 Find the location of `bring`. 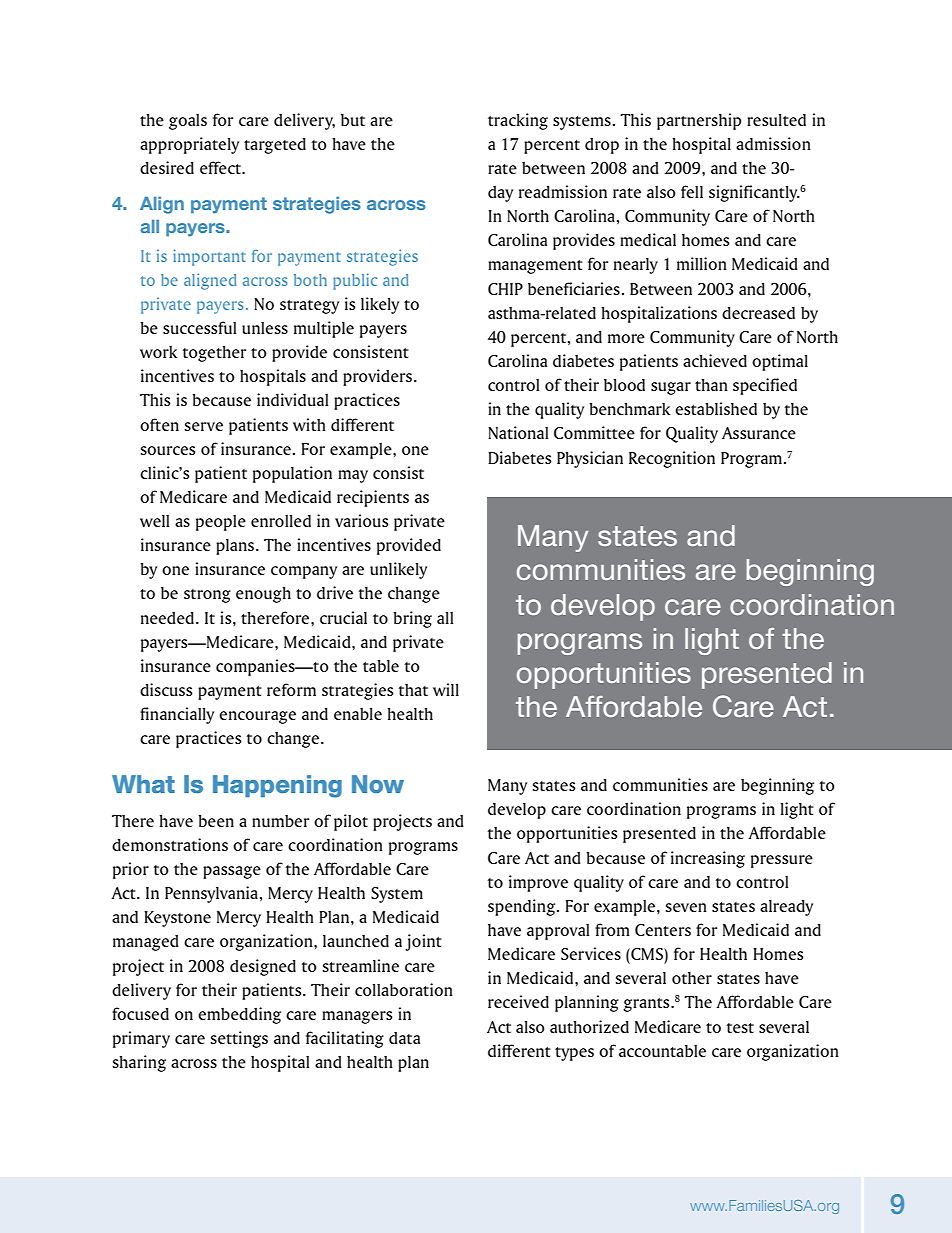

bring is located at coordinates (412, 619).
